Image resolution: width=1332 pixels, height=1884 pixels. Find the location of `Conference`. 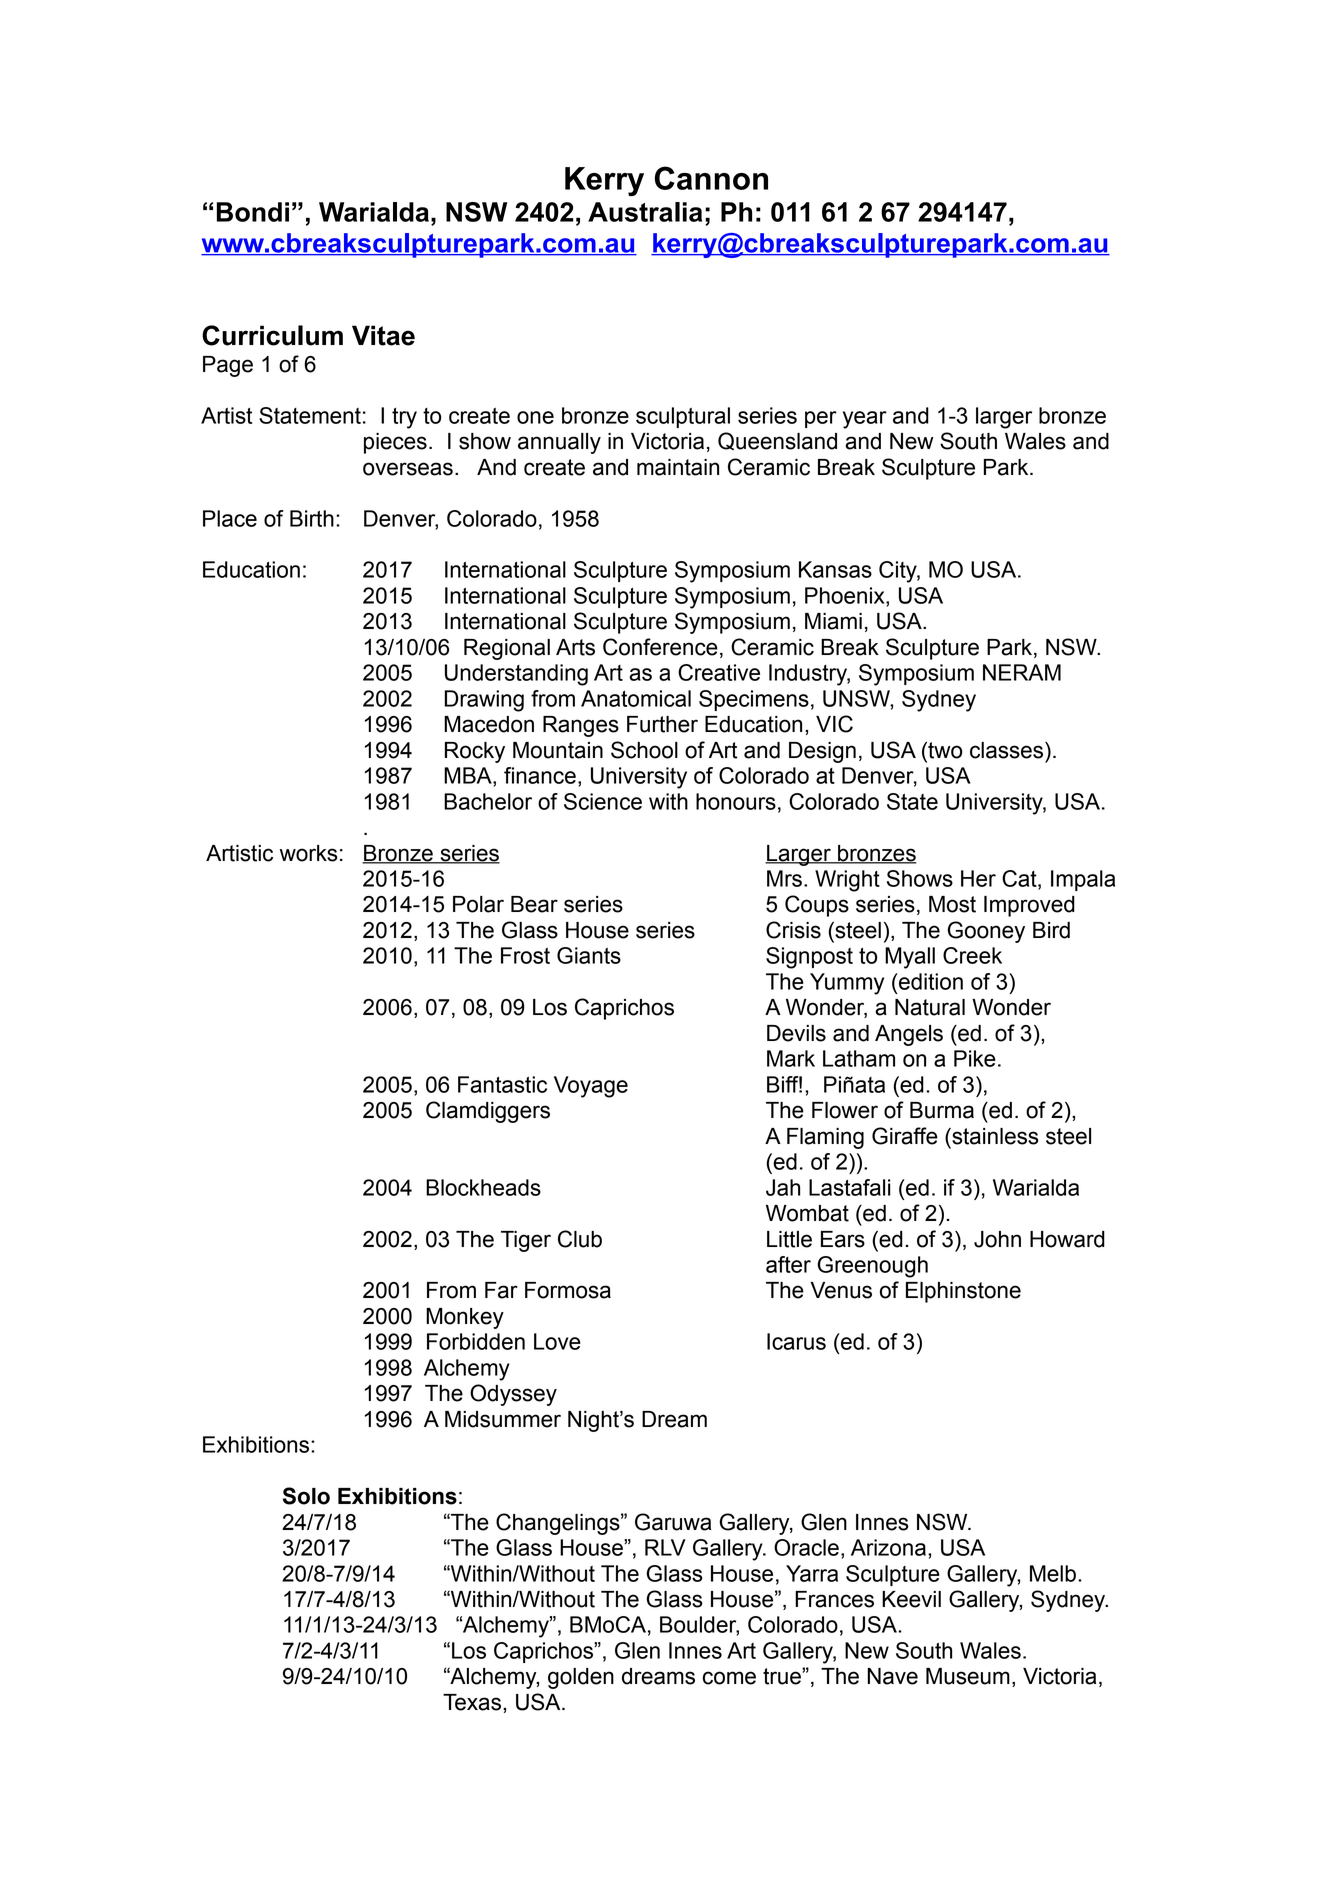

Conference is located at coordinates (660, 647).
